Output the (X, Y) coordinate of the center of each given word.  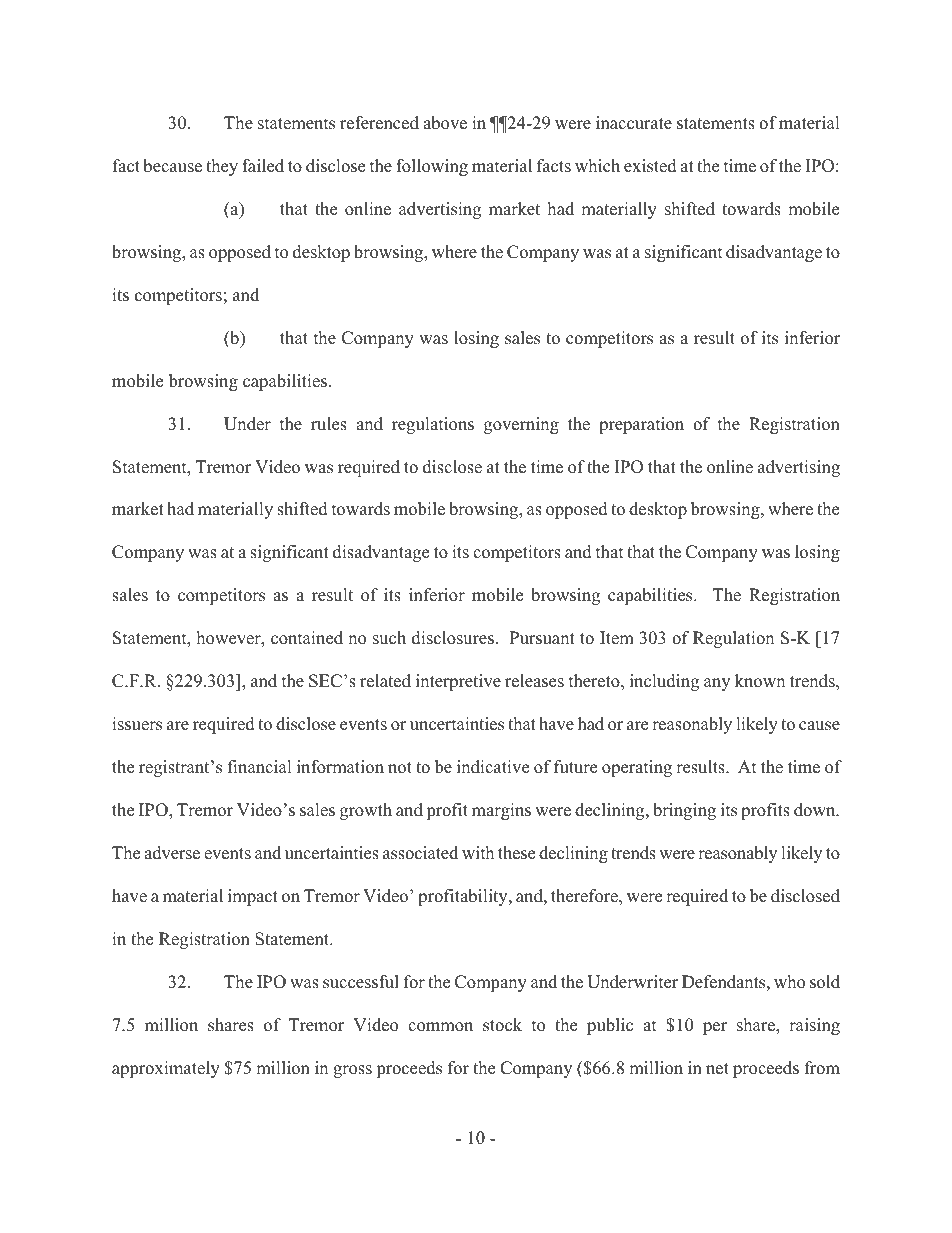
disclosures (453, 638)
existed (650, 166)
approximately (166, 1069)
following (432, 167)
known (760, 681)
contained (307, 638)
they (222, 167)
